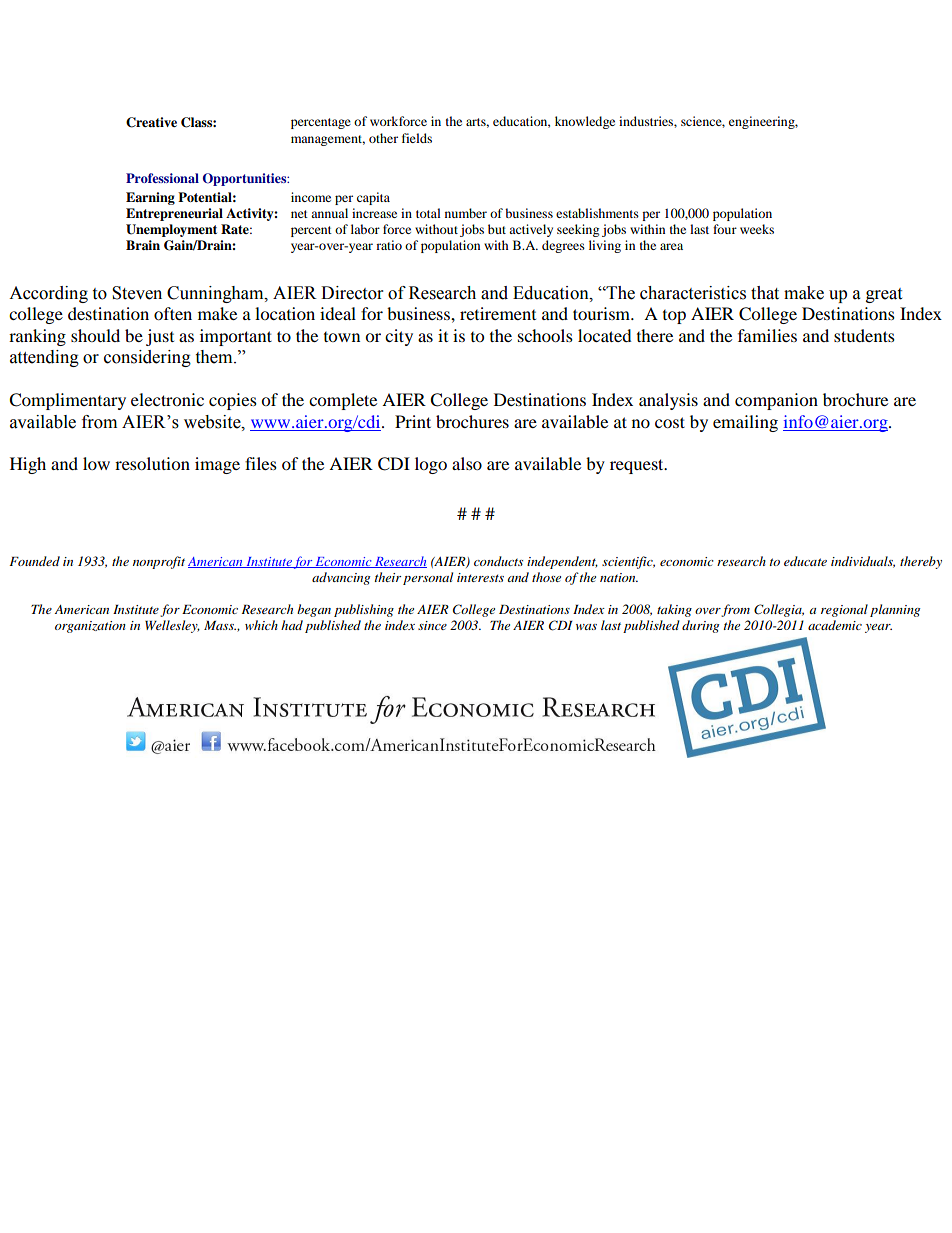 The width and height of the image is (952, 1233). I want to click on Creative, so click(151, 122).
